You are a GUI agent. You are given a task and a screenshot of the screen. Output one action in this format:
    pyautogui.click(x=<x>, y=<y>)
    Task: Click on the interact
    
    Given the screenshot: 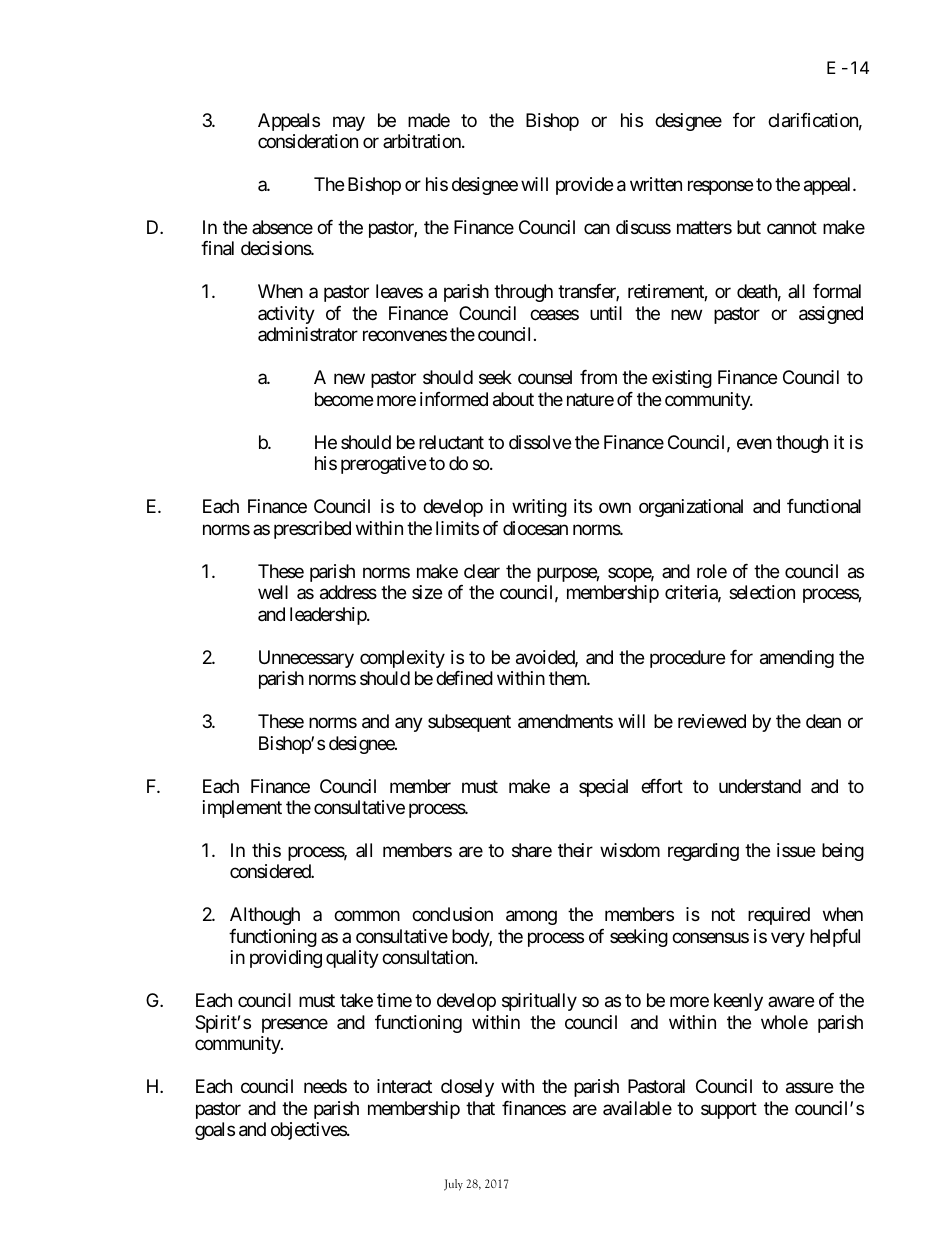 What is the action you would take?
    pyautogui.click(x=404, y=1086)
